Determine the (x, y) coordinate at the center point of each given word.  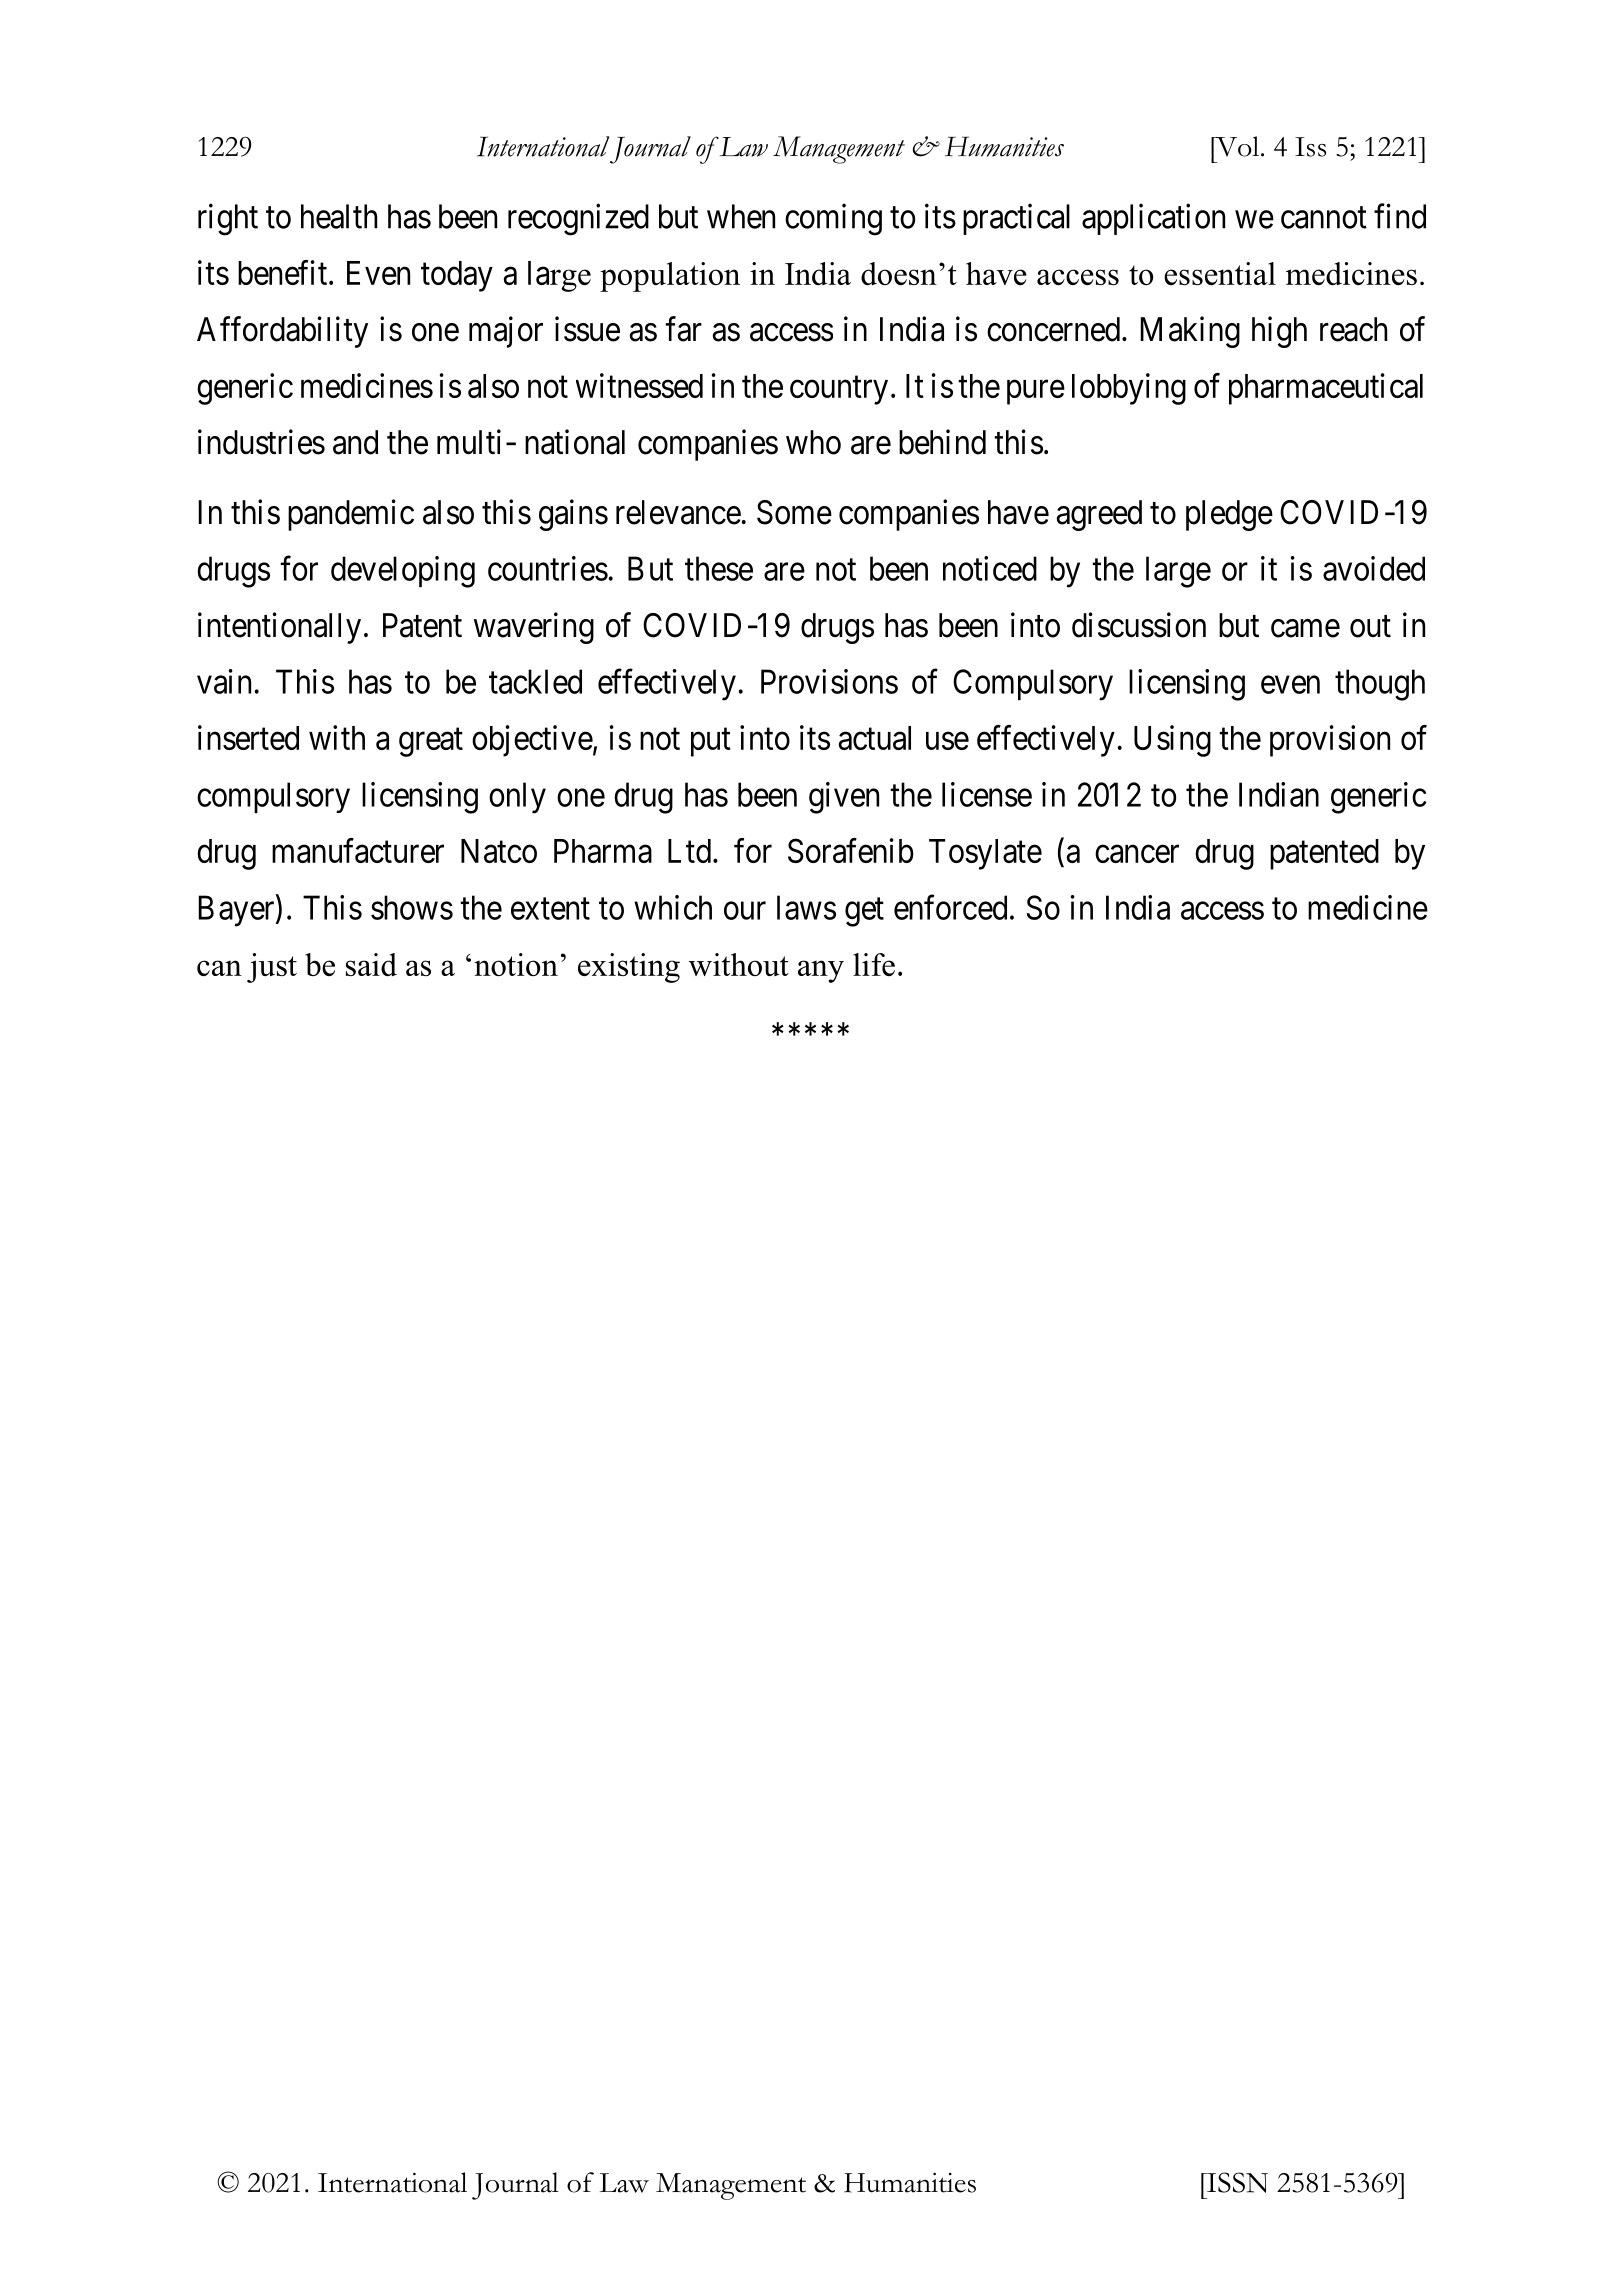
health (339, 216)
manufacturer (358, 850)
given (844, 798)
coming (833, 219)
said (371, 964)
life (874, 964)
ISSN (1236, 2182)
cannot (1324, 218)
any (821, 971)
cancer (1137, 854)
